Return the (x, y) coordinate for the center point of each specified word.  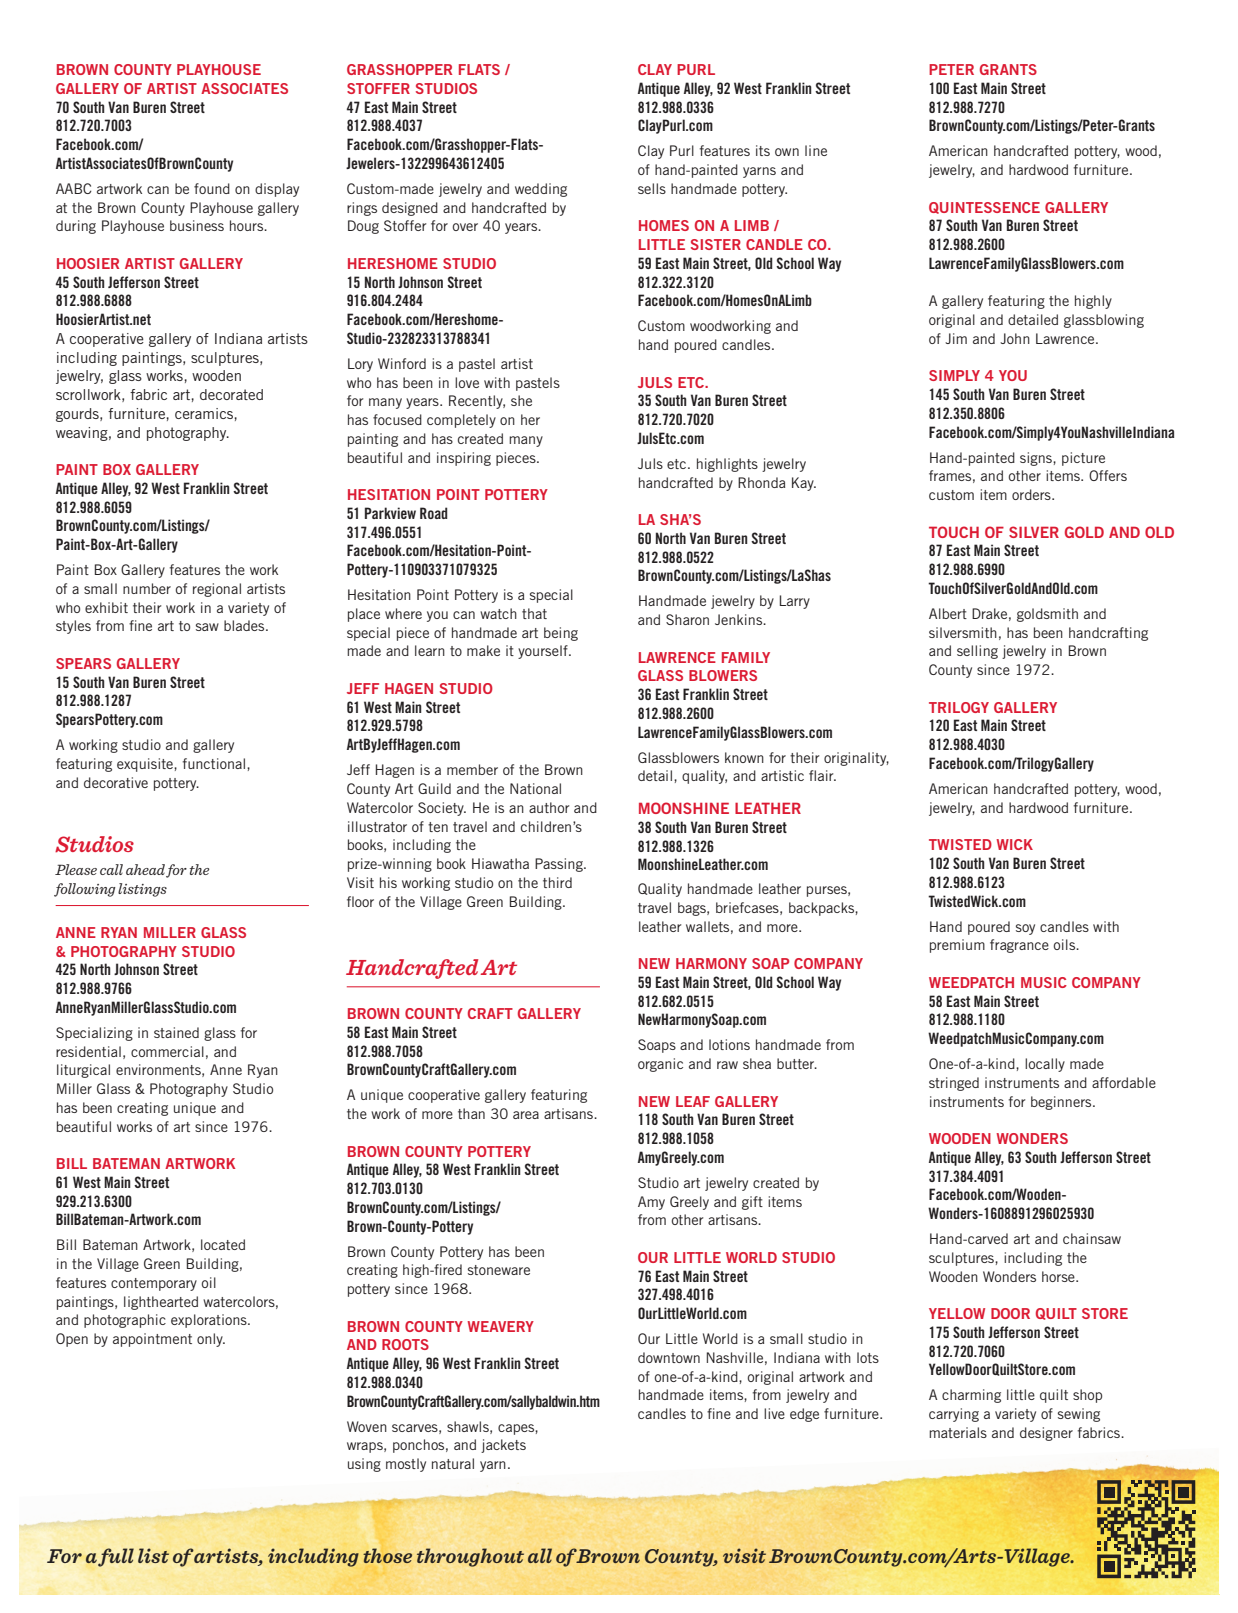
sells (652, 188)
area (526, 1115)
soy (1025, 929)
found (212, 188)
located (223, 1244)
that (534, 613)
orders (1032, 494)
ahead (145, 869)
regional (217, 590)
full (116, 1557)
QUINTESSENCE (984, 208)
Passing (560, 865)
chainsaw (1092, 1238)
